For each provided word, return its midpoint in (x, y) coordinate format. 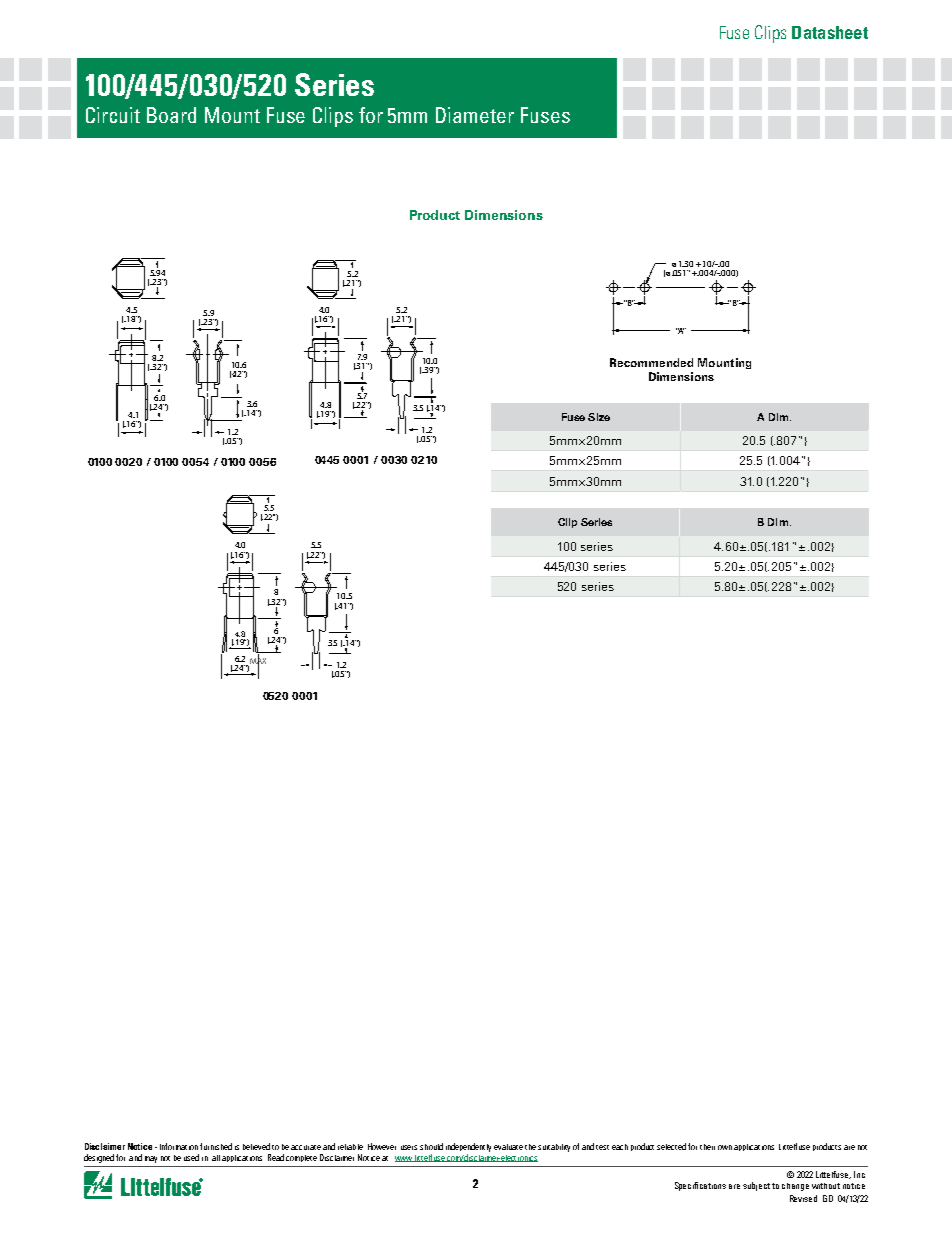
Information (179, 1146)
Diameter (475, 115)
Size (599, 417)
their (707, 1147)
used (191, 1157)
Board (171, 115)
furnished (216, 1146)
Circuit (113, 115)
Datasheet (830, 32)
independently (468, 1147)
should (431, 1146)
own (725, 1147)
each (620, 1147)
